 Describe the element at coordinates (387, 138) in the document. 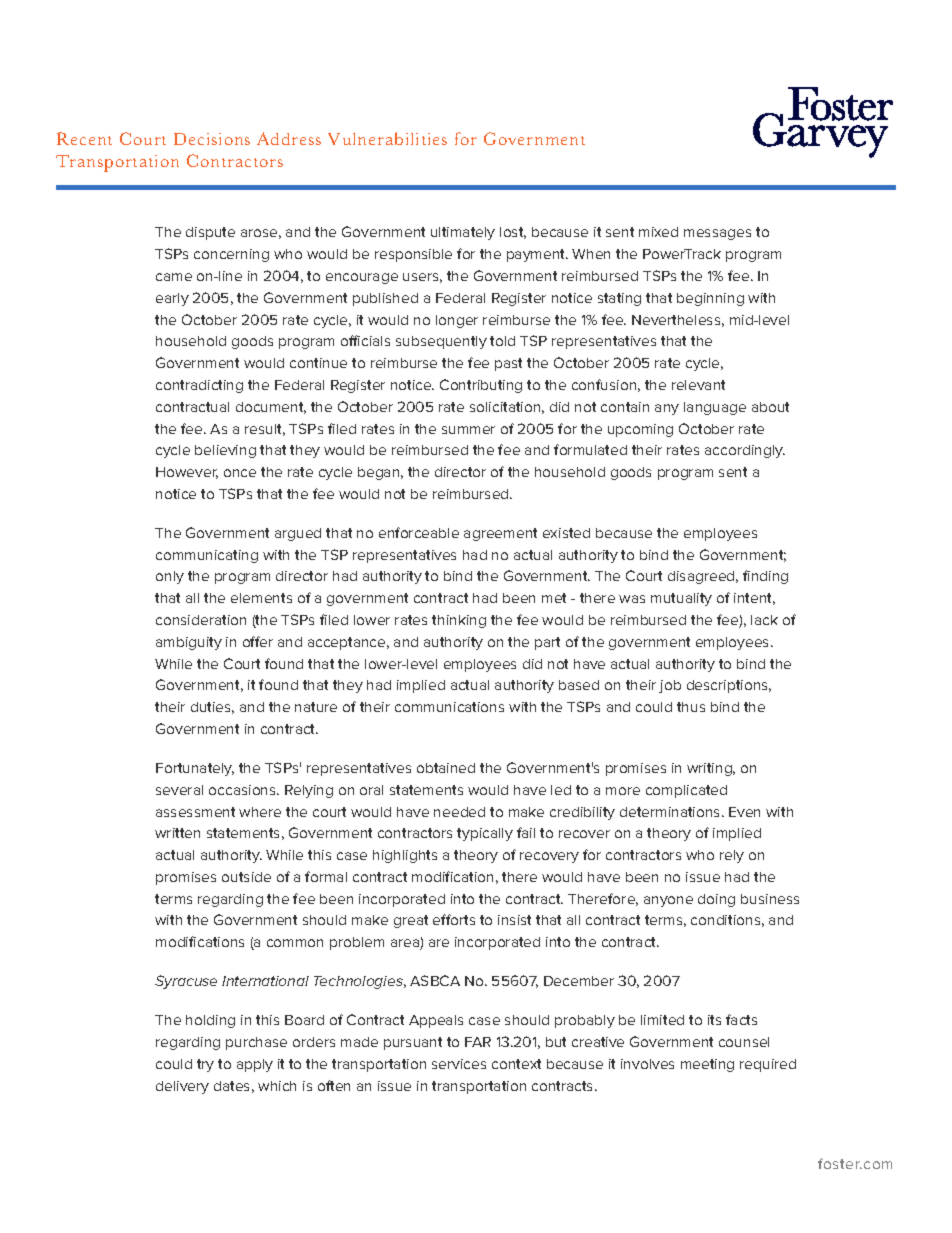

I see `Vulnerabilities` at that location.
